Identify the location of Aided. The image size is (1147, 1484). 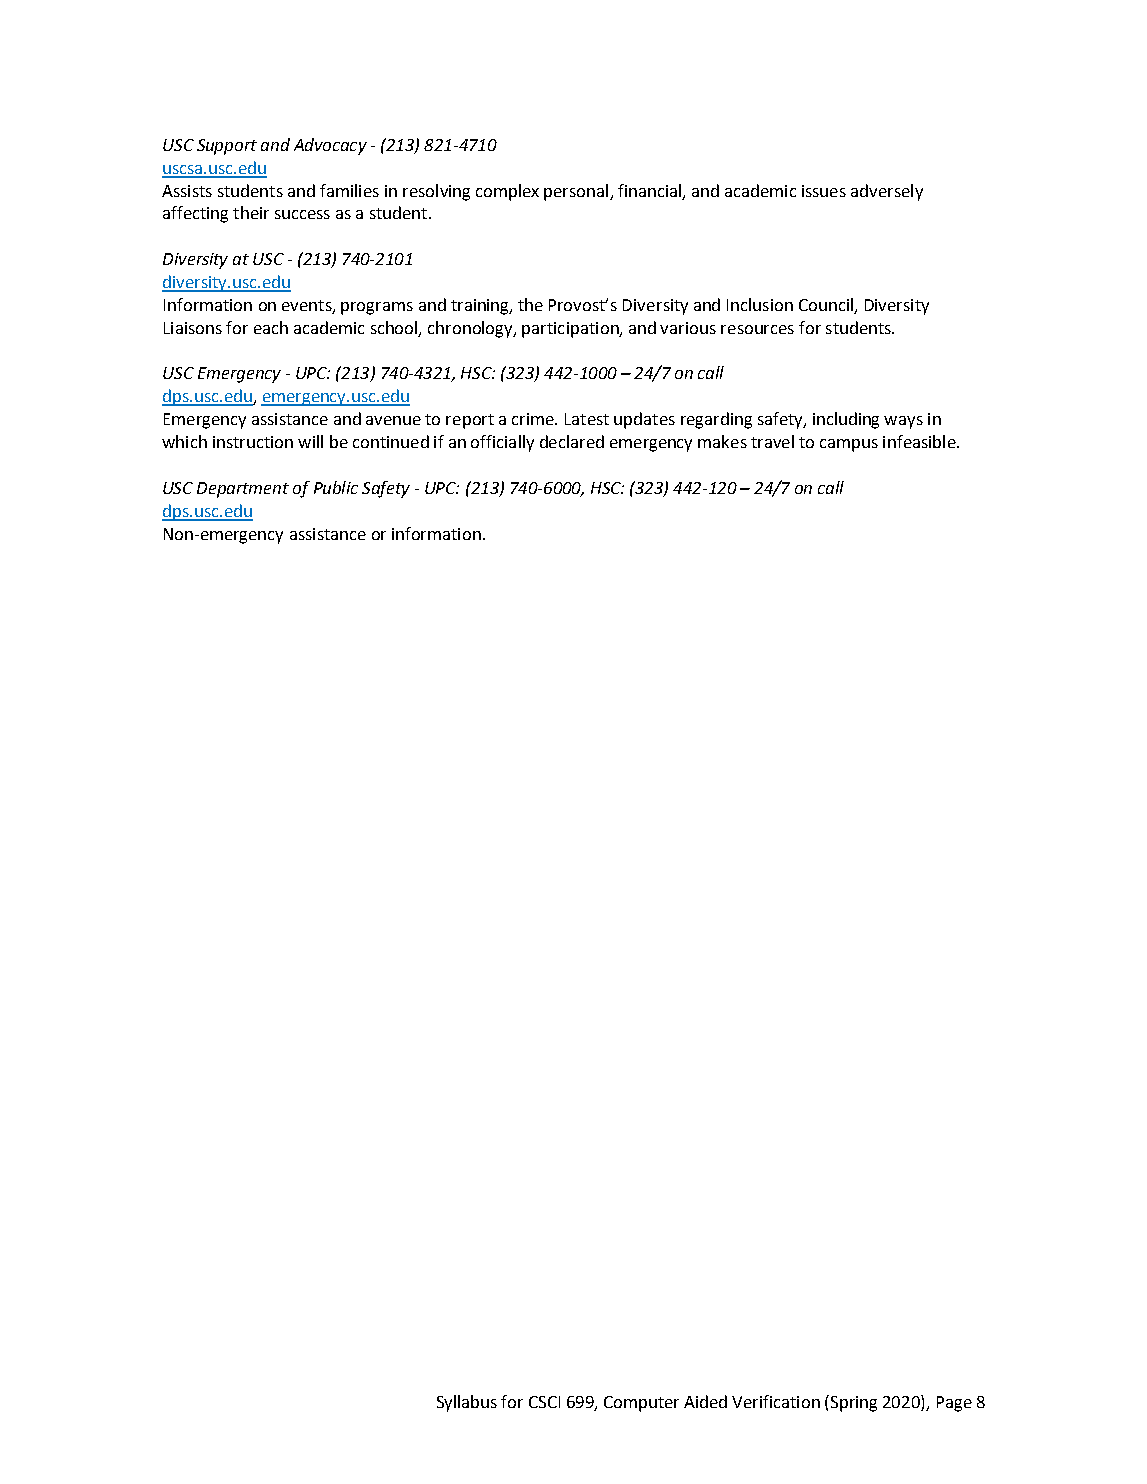
(705, 1401).
